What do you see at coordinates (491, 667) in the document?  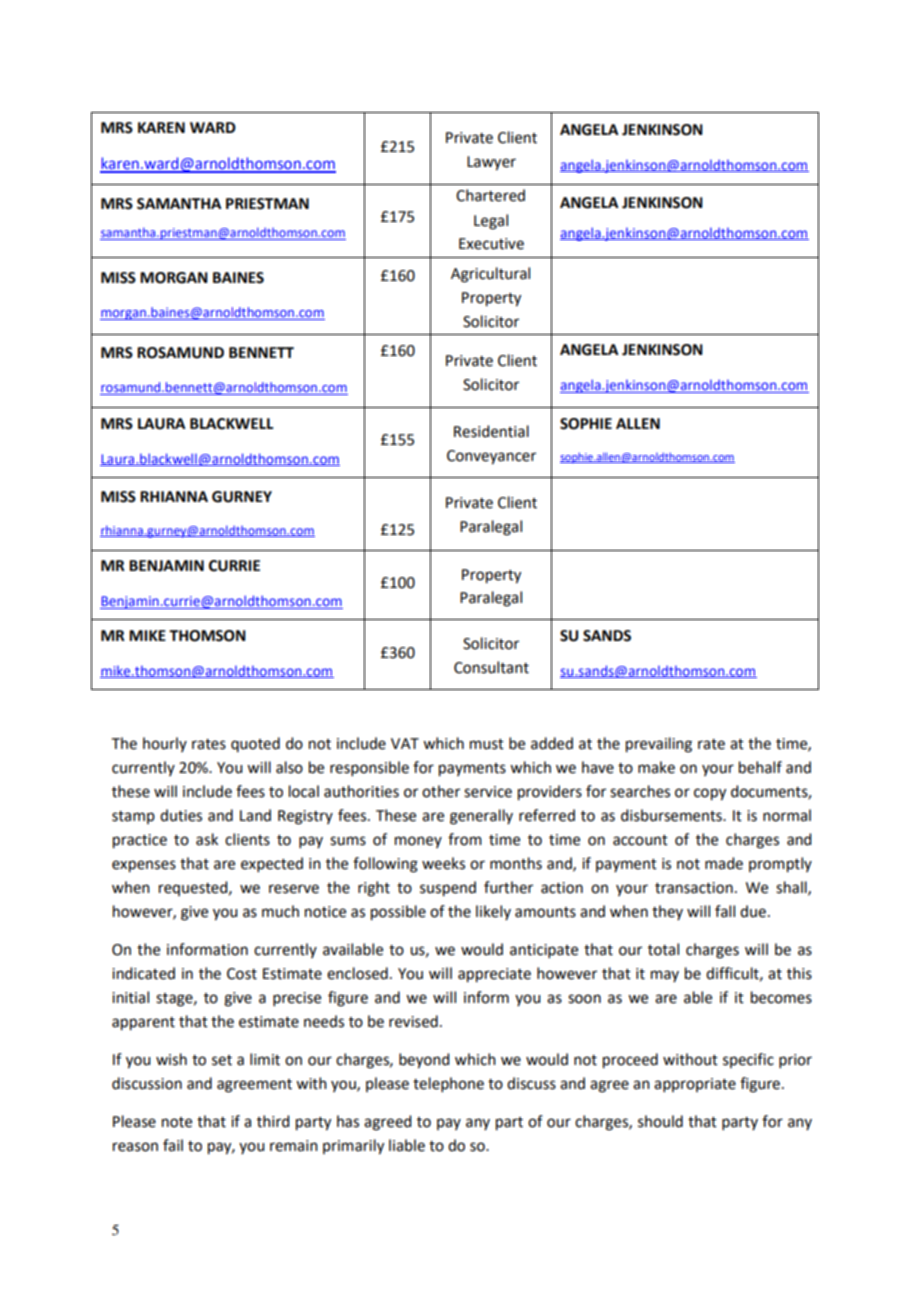 I see `Consultant` at bounding box center [491, 667].
